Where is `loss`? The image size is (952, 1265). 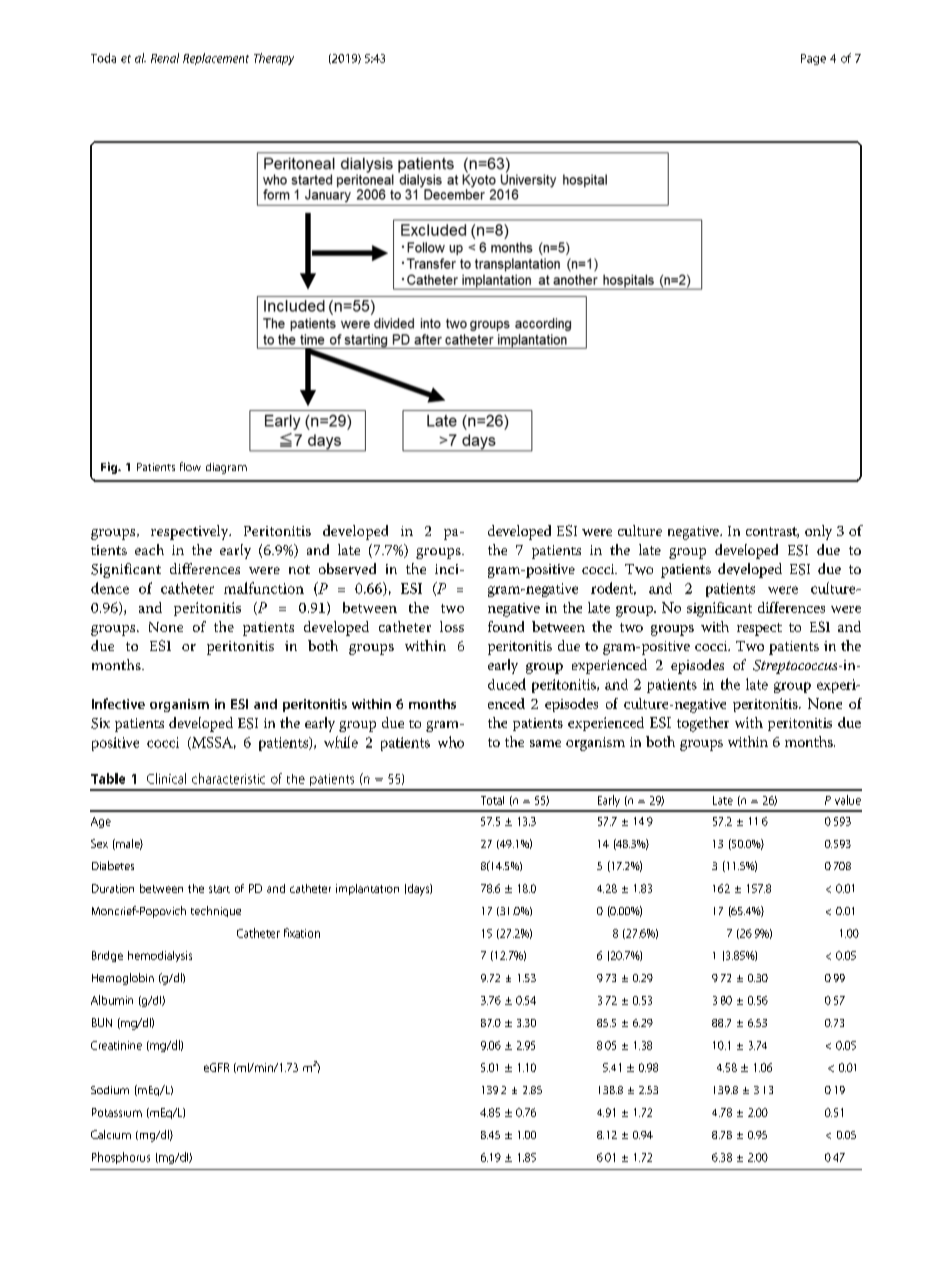
loss is located at coordinates (452, 626).
